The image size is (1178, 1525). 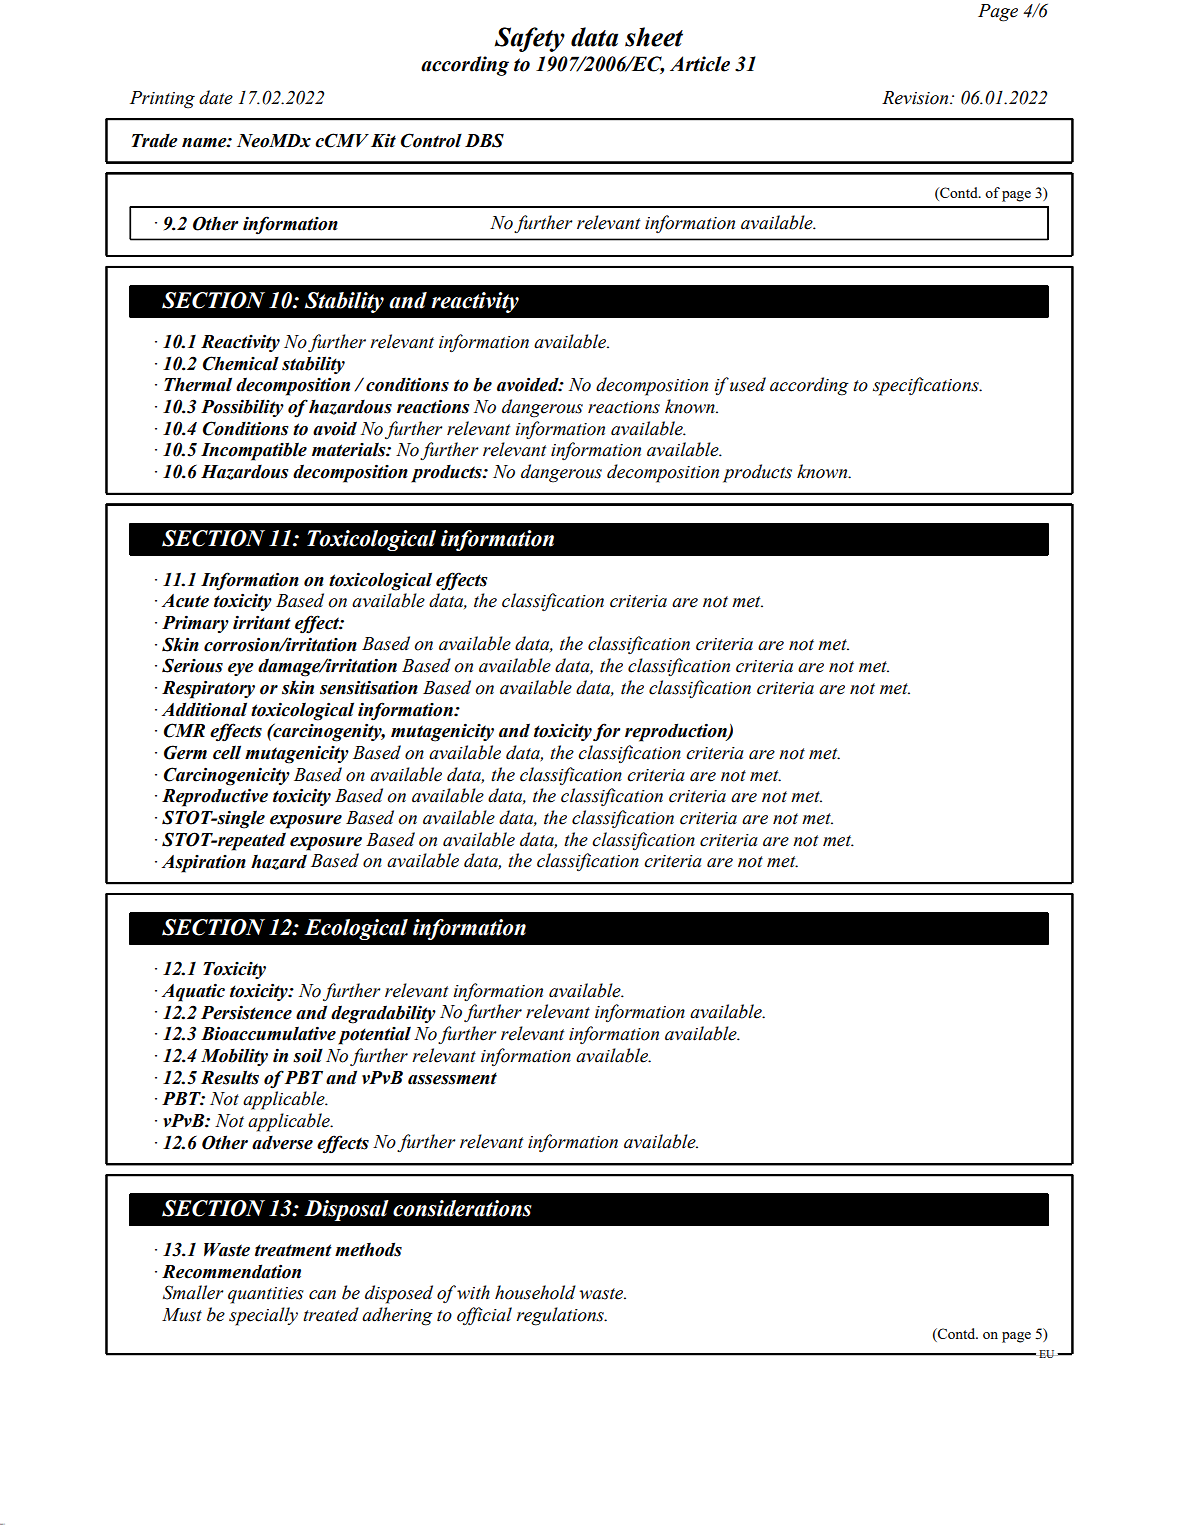 What do you see at coordinates (530, 39) in the screenshot?
I see `Safety` at bounding box center [530, 39].
